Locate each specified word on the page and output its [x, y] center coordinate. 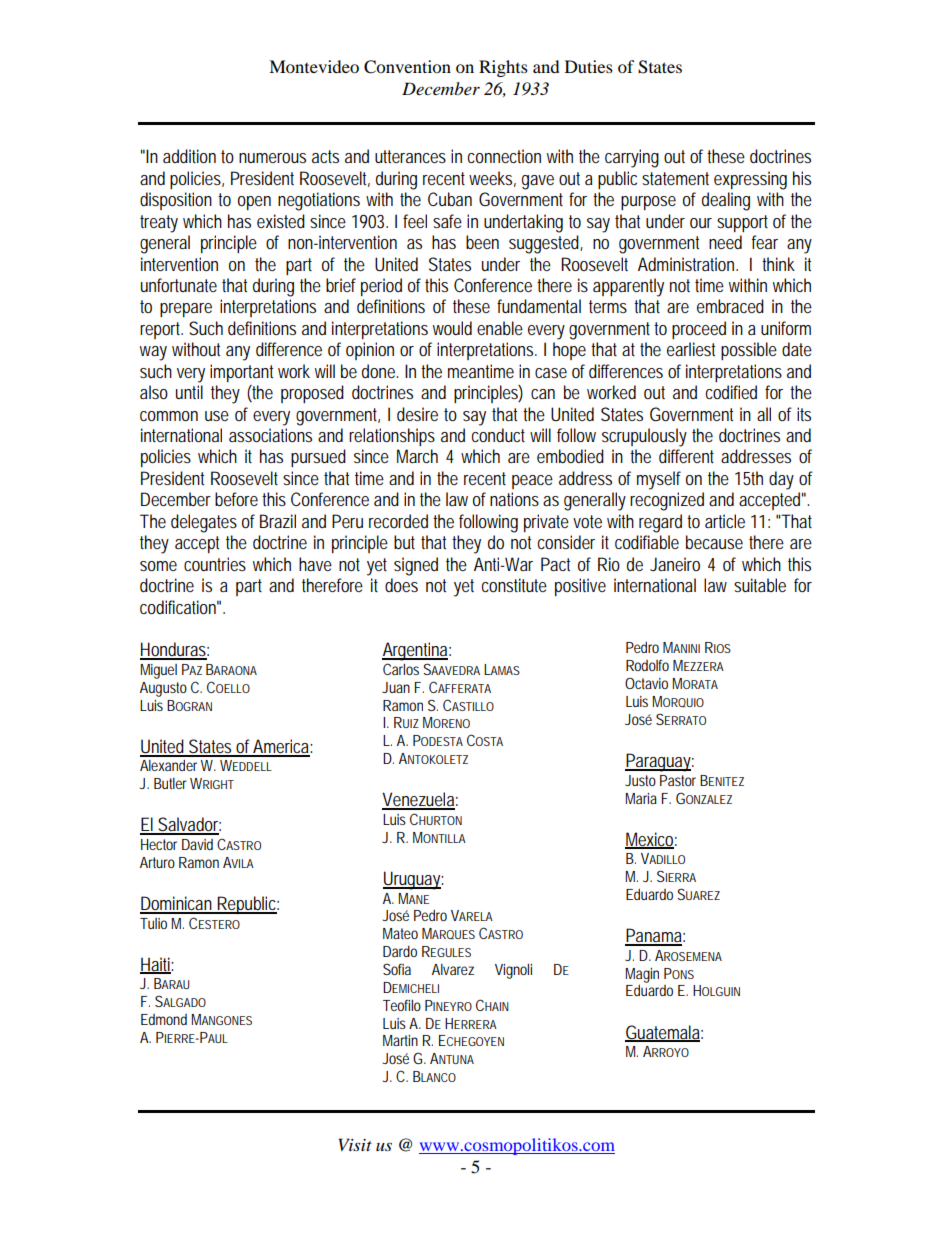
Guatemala [662, 1033]
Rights [503, 68]
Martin [400, 1040]
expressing [750, 180]
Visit [355, 1144]
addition [189, 156]
